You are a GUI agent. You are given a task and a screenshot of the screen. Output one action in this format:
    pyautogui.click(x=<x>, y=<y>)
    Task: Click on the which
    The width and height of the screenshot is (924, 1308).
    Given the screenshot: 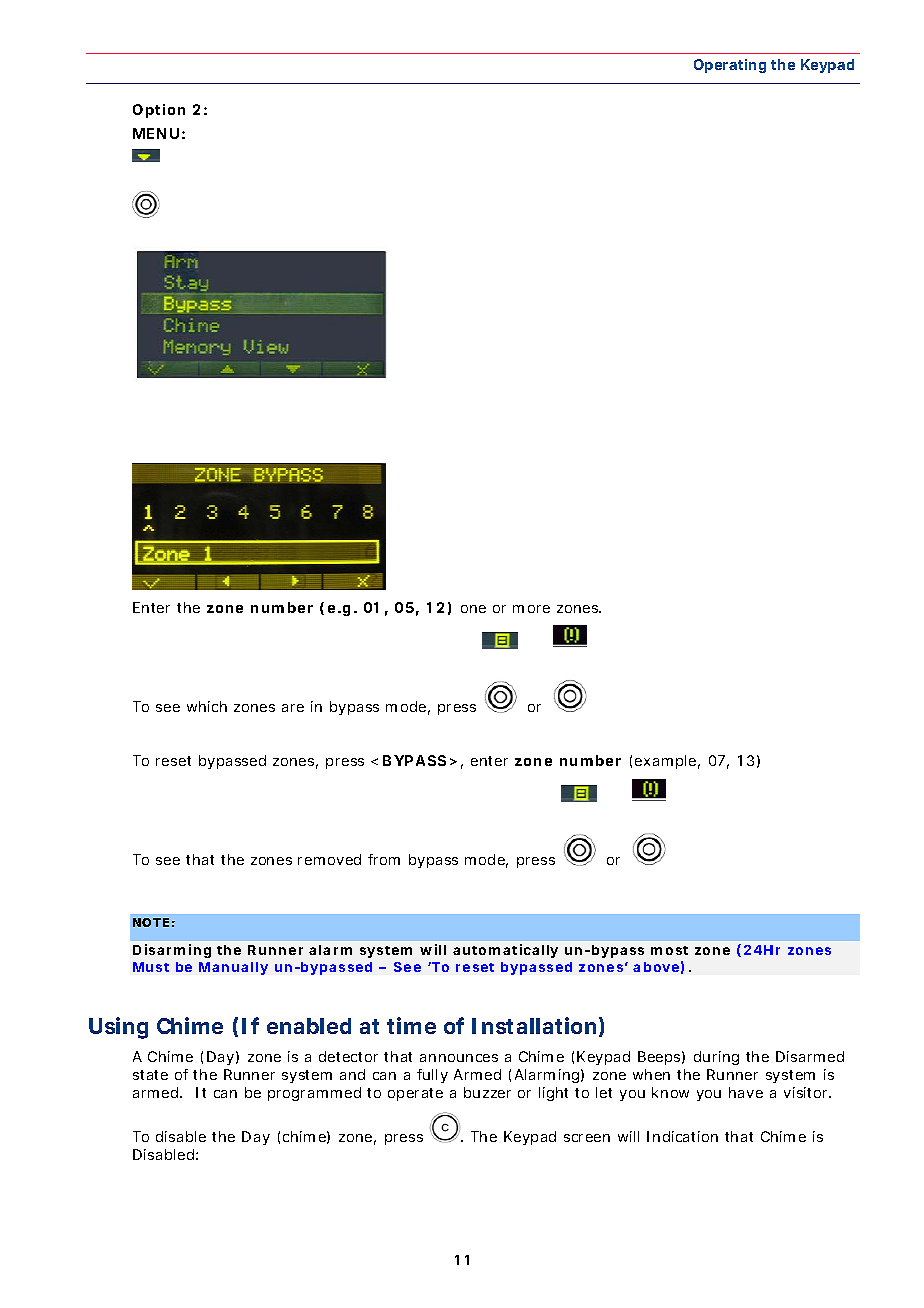 What is the action you would take?
    pyautogui.click(x=207, y=706)
